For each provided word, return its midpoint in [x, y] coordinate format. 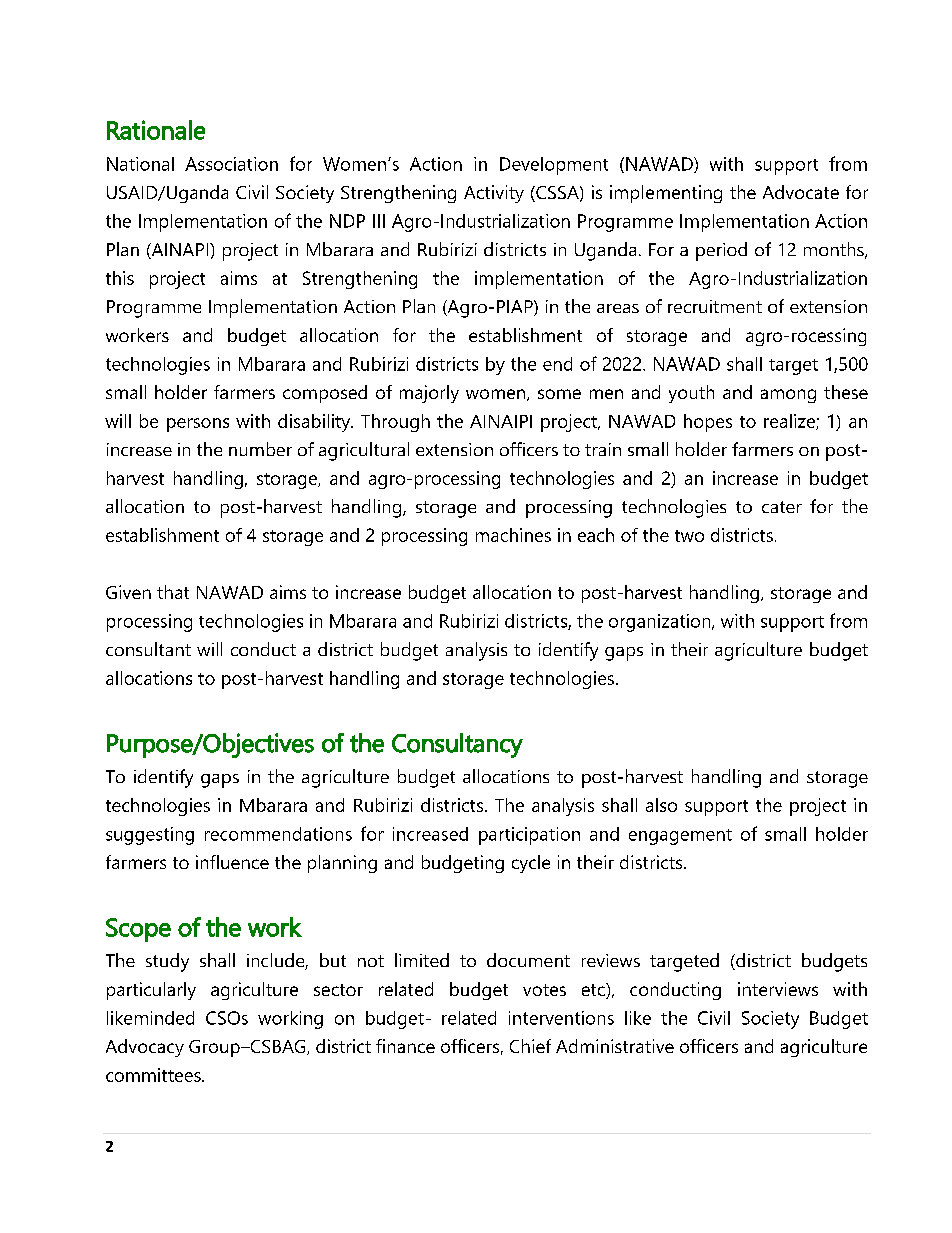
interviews [778, 989]
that [173, 592]
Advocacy [145, 1048]
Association [231, 164]
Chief [530, 1046]
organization [661, 623]
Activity [494, 194]
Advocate [801, 192]
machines [513, 535]
